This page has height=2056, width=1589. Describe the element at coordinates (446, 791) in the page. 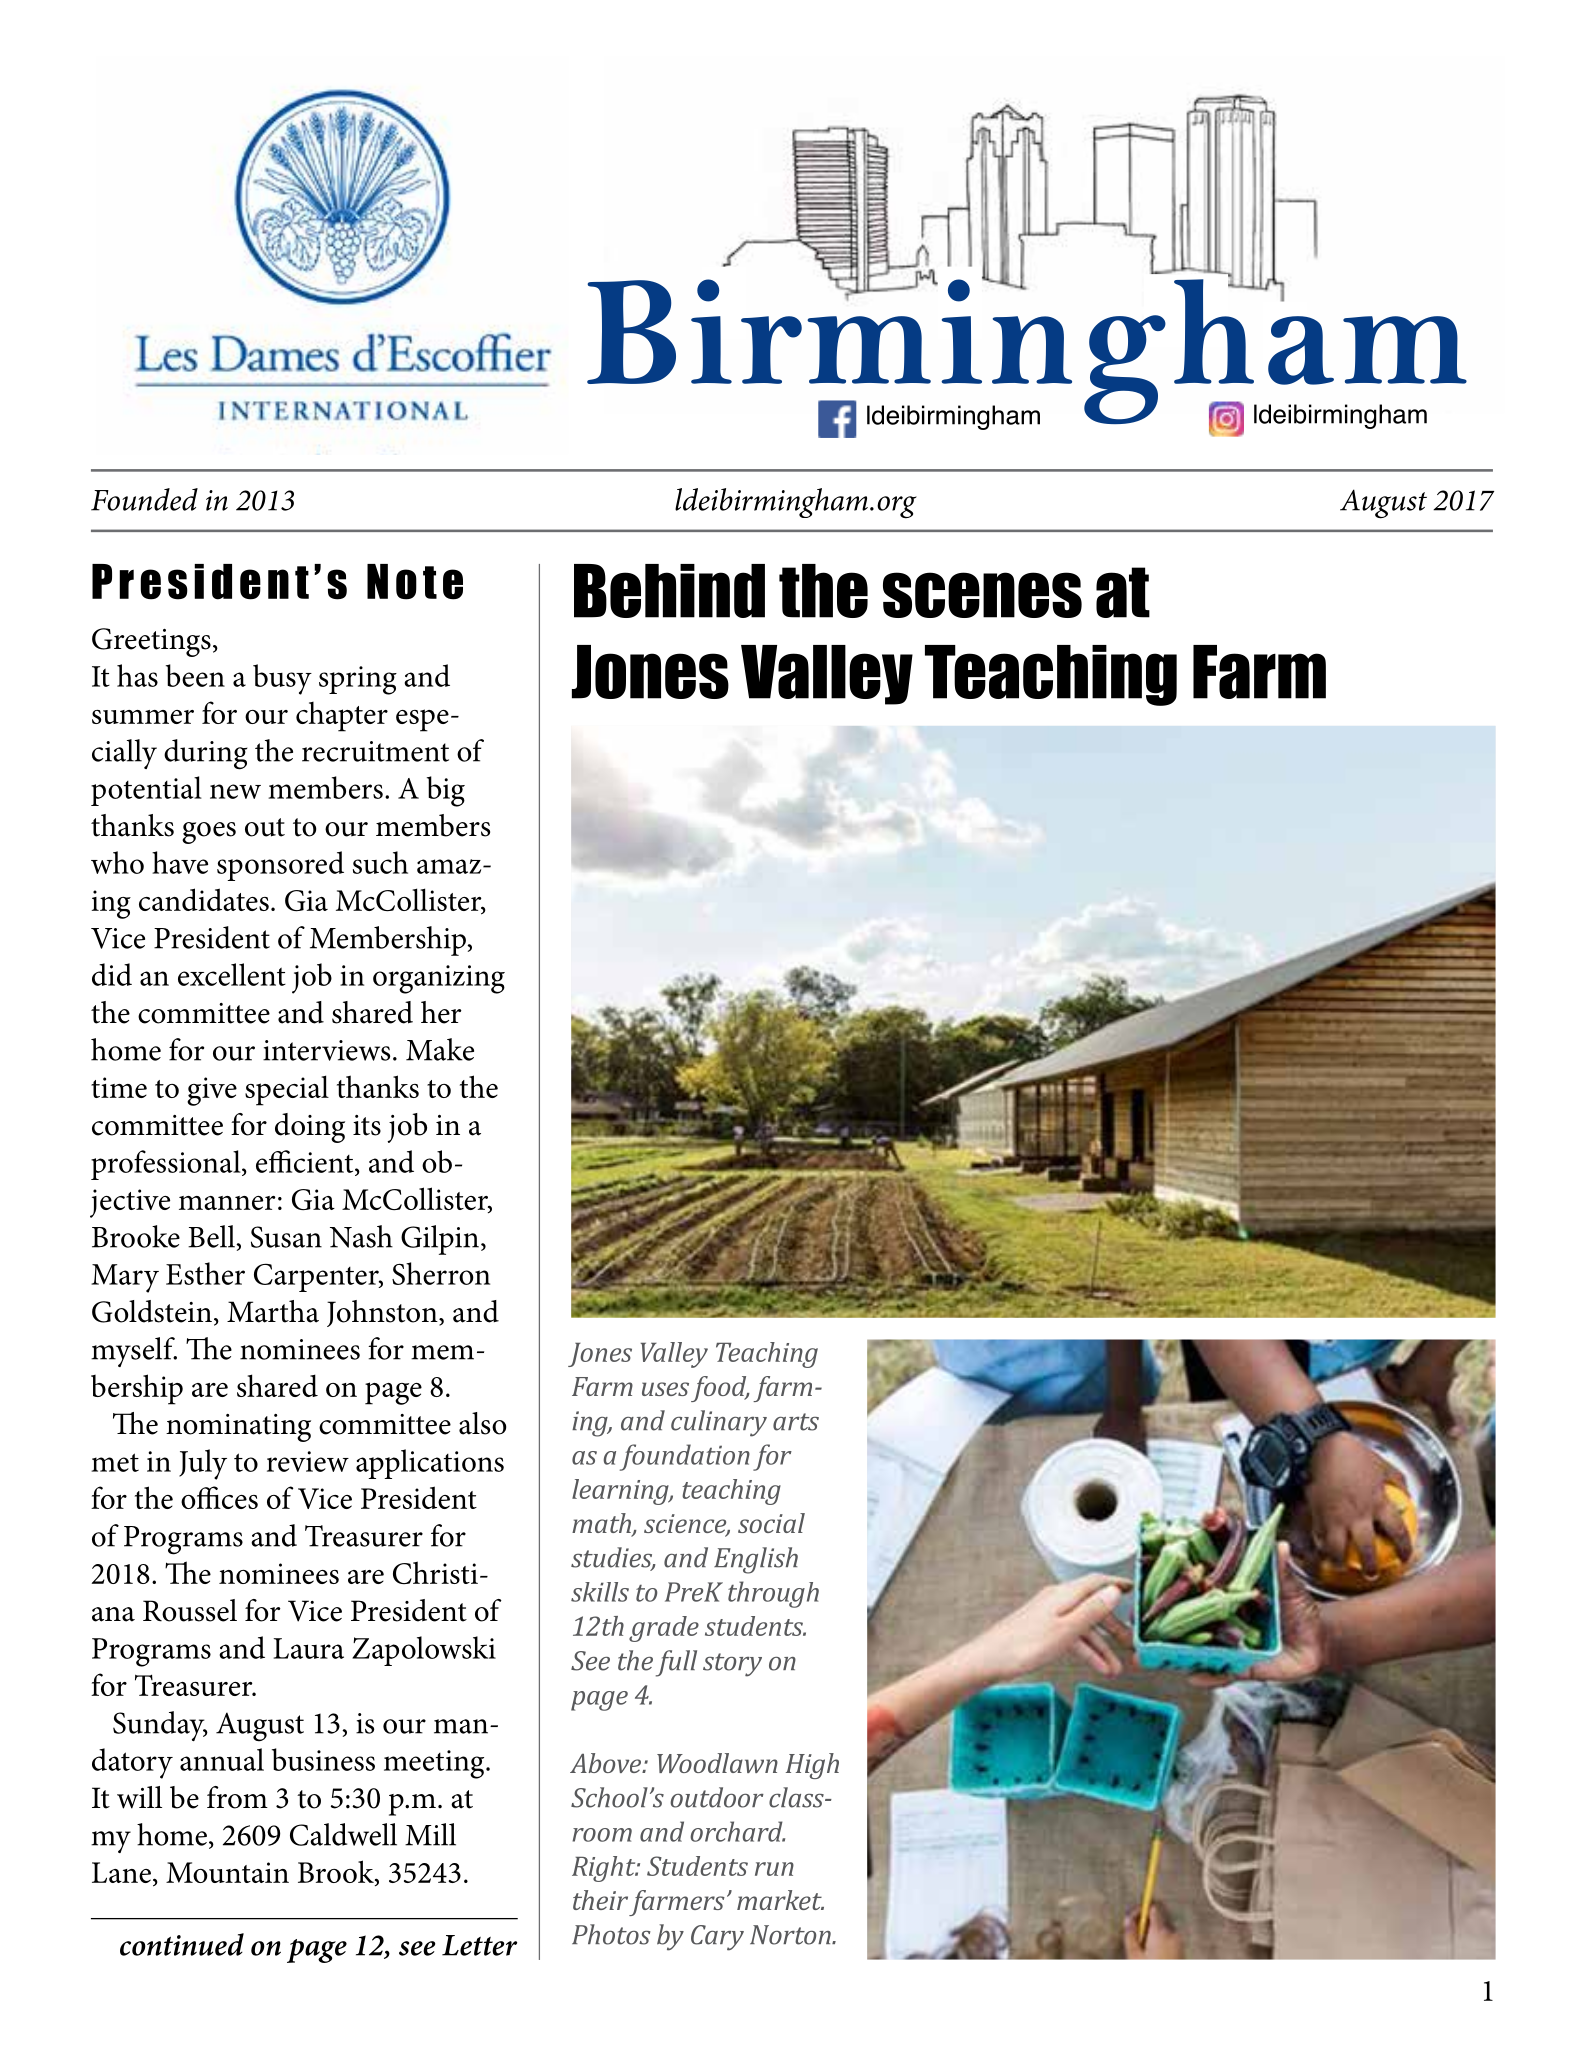

I see `big` at that location.
